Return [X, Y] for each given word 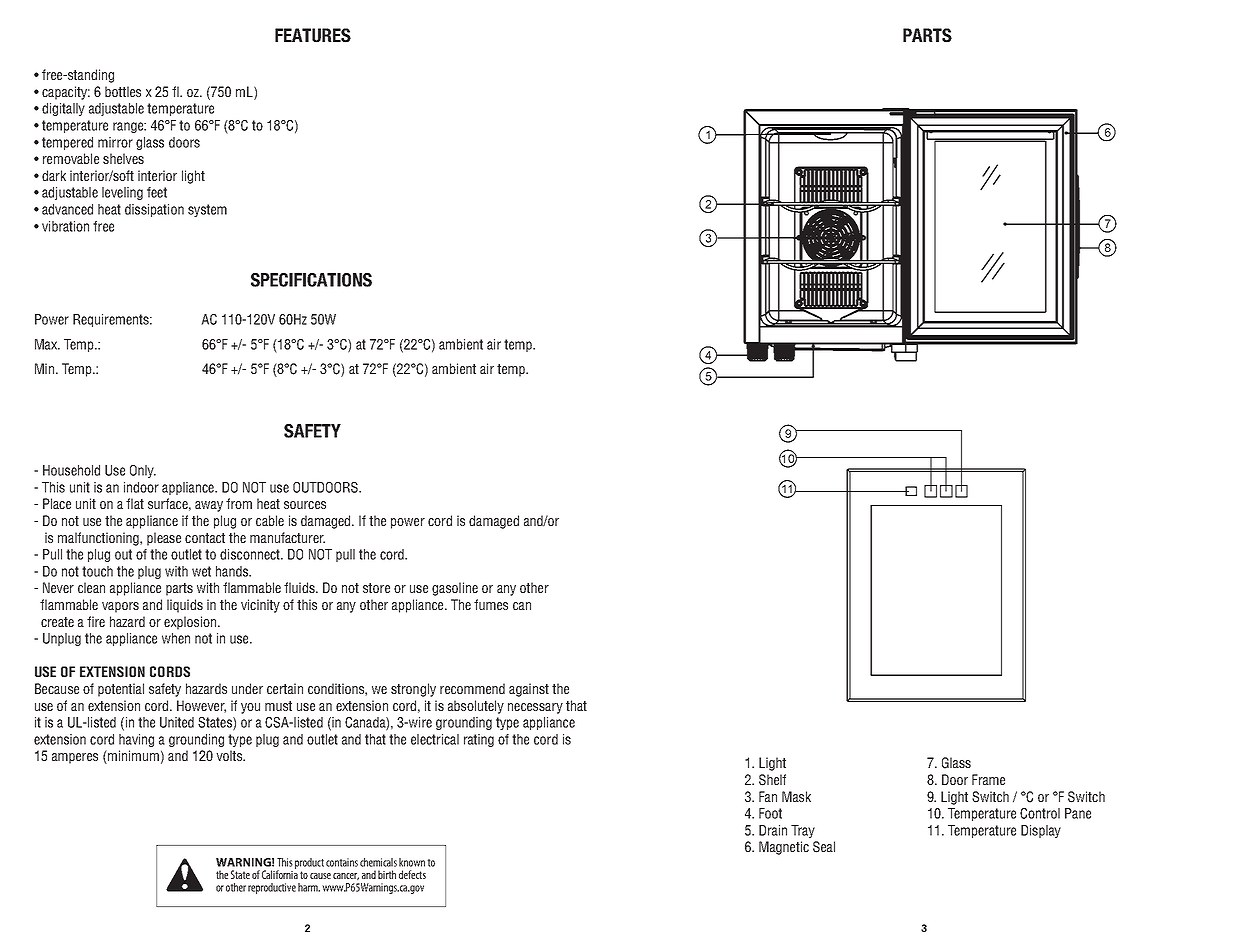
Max [47, 344]
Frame [988, 779]
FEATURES [313, 35]
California [280, 873]
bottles [123, 91]
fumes [491, 604]
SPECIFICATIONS [311, 280]
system [207, 210]
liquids [185, 606]
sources [305, 505]
